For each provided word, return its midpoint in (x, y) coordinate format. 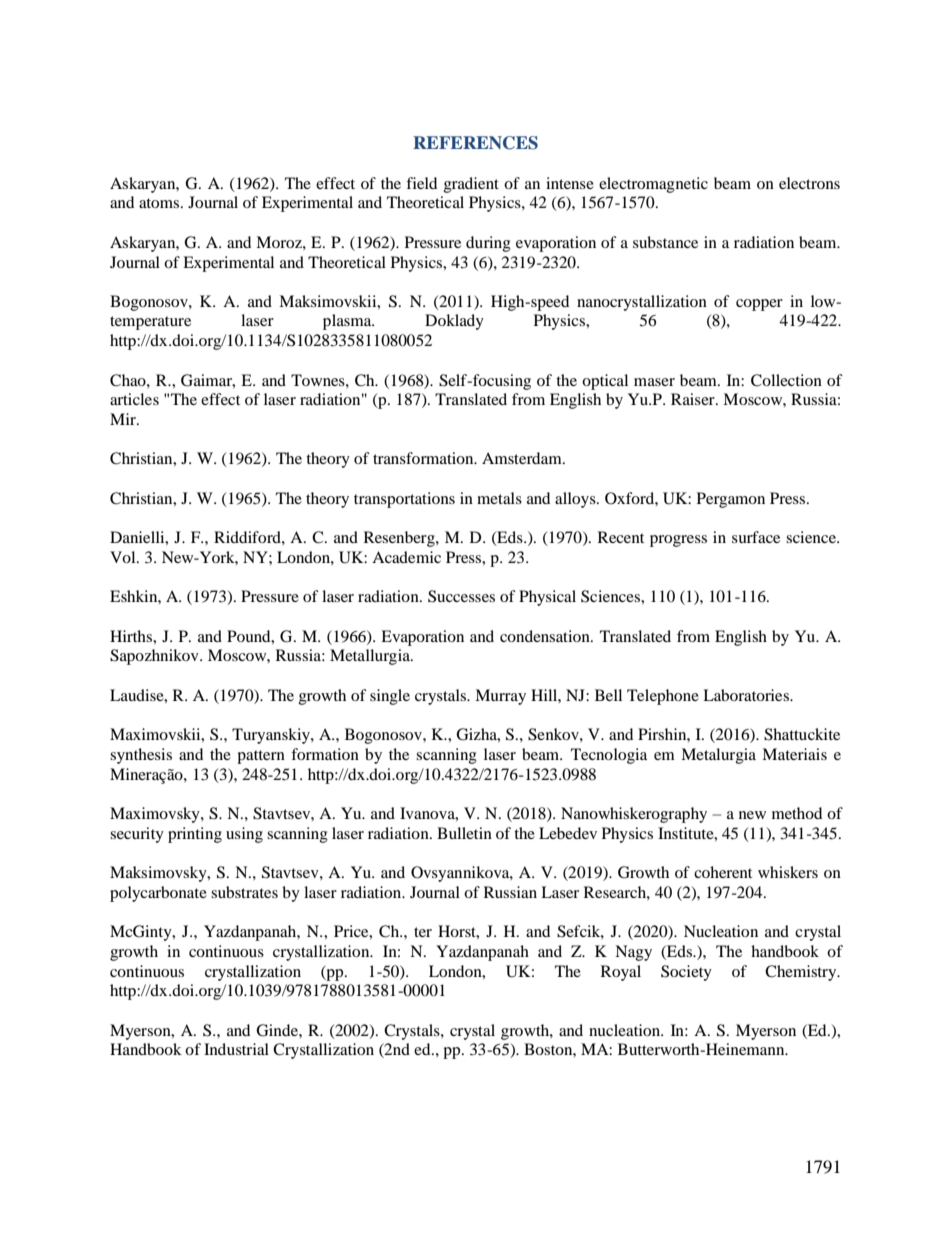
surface (756, 537)
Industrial (236, 1049)
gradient (471, 185)
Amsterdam (523, 458)
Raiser (694, 399)
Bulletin (464, 833)
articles (134, 399)
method (797, 813)
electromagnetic (653, 185)
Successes (461, 596)
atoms (160, 203)
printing (195, 835)
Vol (124, 557)
